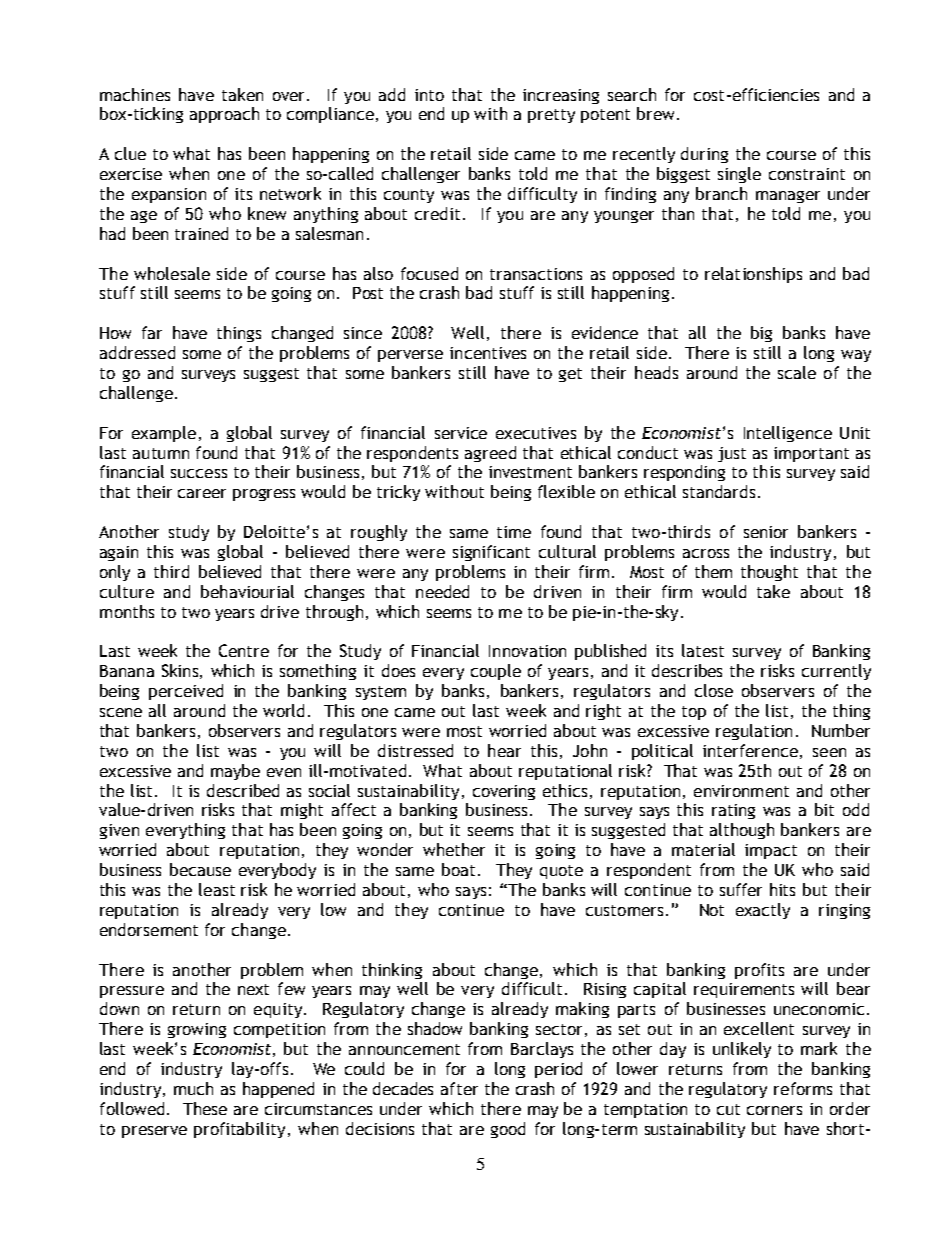 This screenshot has width=952, height=1233. Describe the element at coordinates (704, 155) in the screenshot. I see `during` at that location.
